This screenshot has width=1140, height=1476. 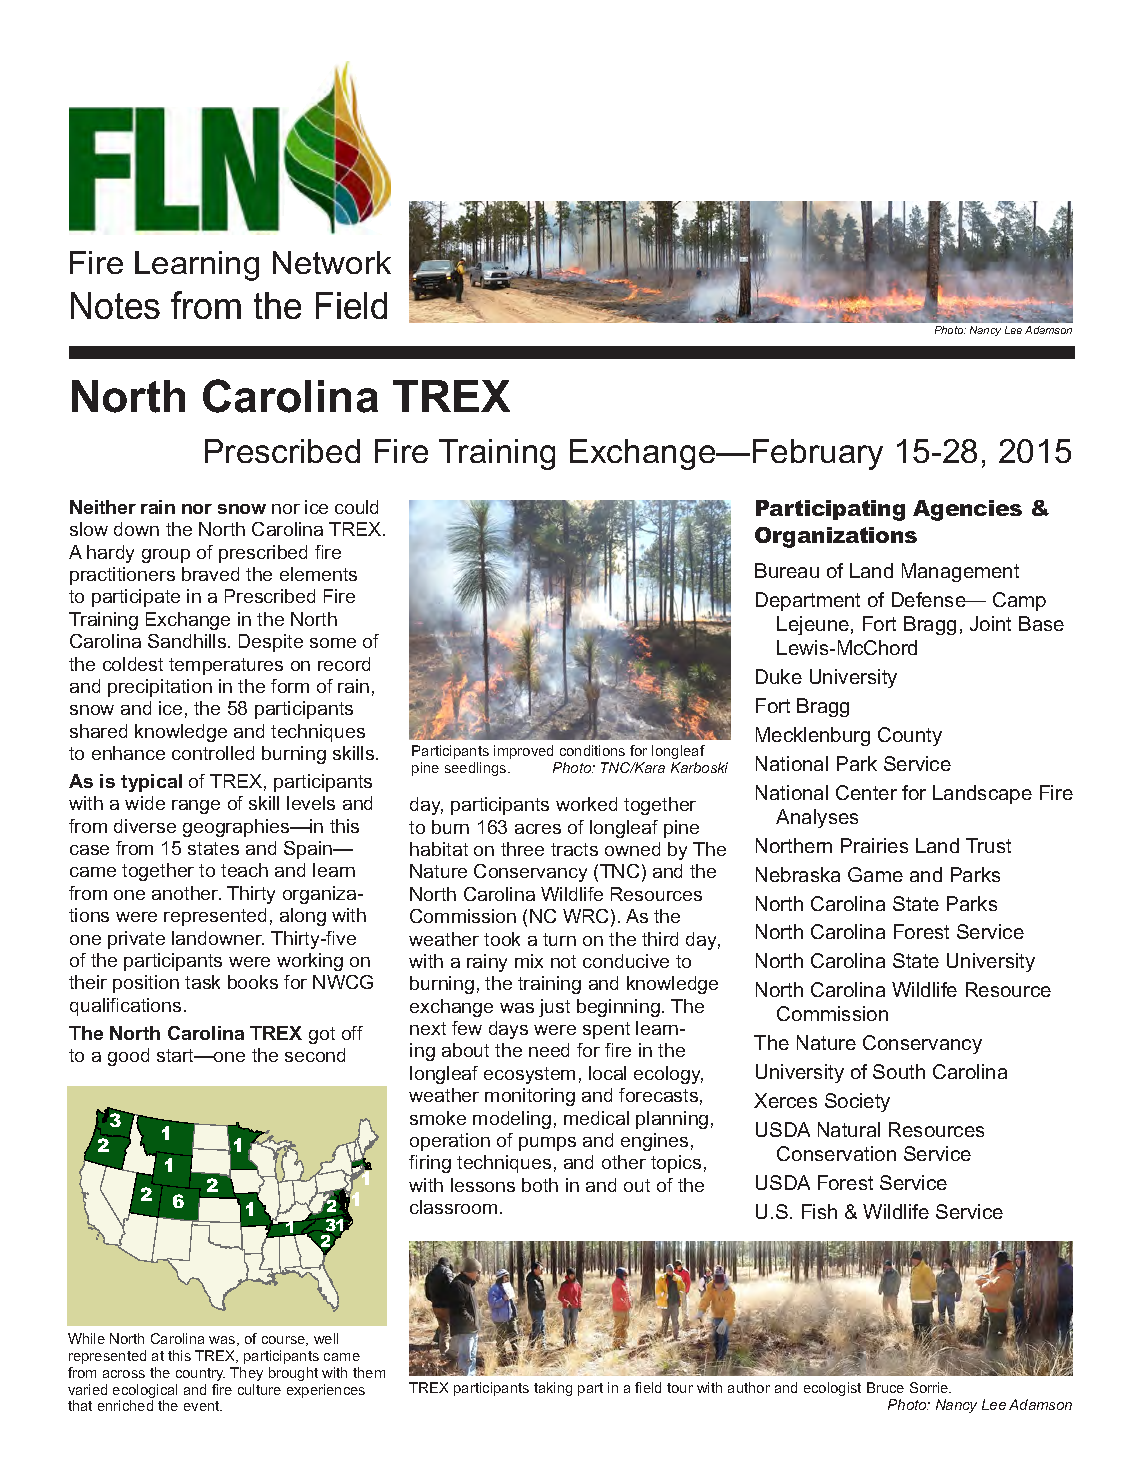 What do you see at coordinates (200, 1374) in the screenshot?
I see `country` at bounding box center [200, 1374].
